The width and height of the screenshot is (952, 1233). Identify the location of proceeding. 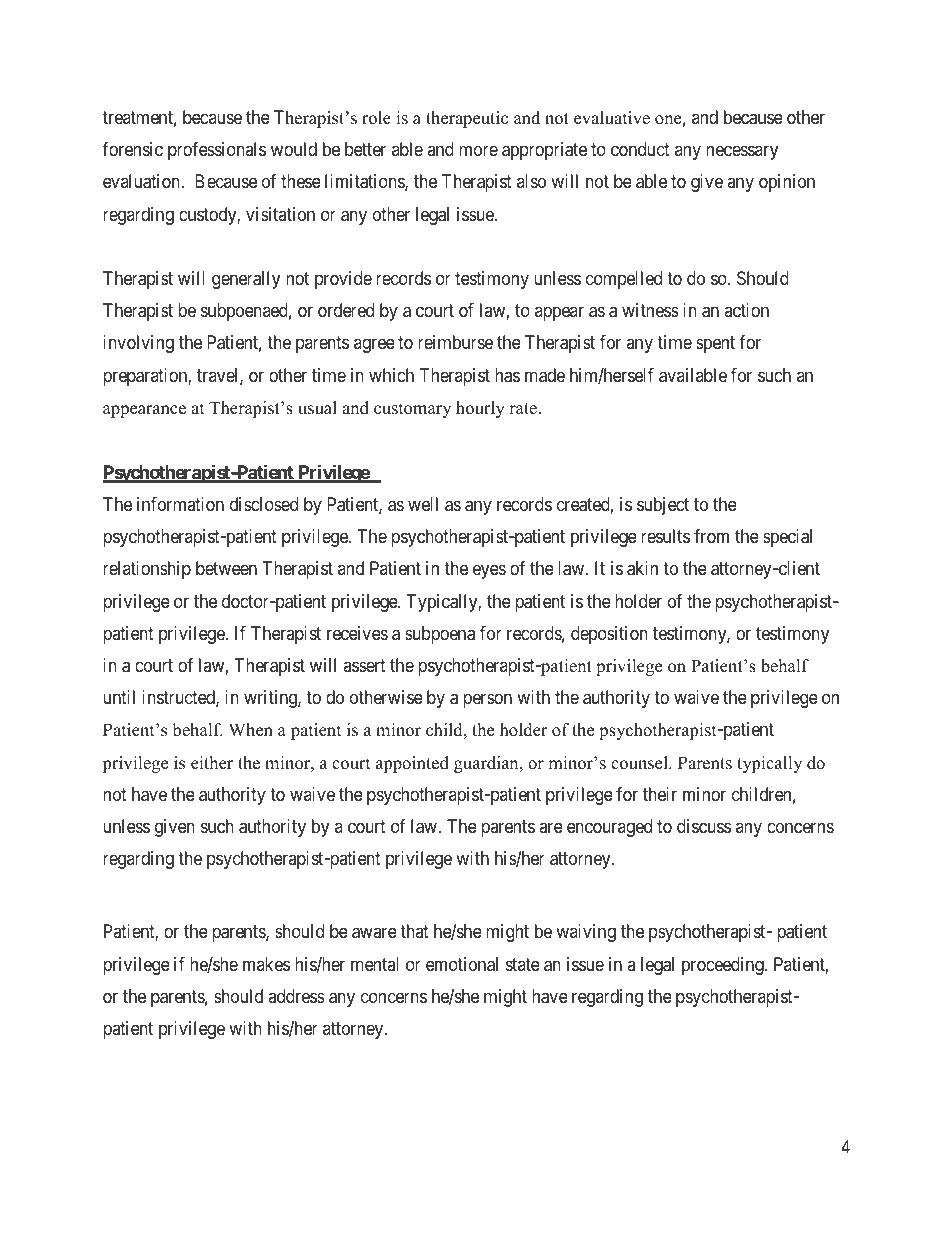
(724, 966).
